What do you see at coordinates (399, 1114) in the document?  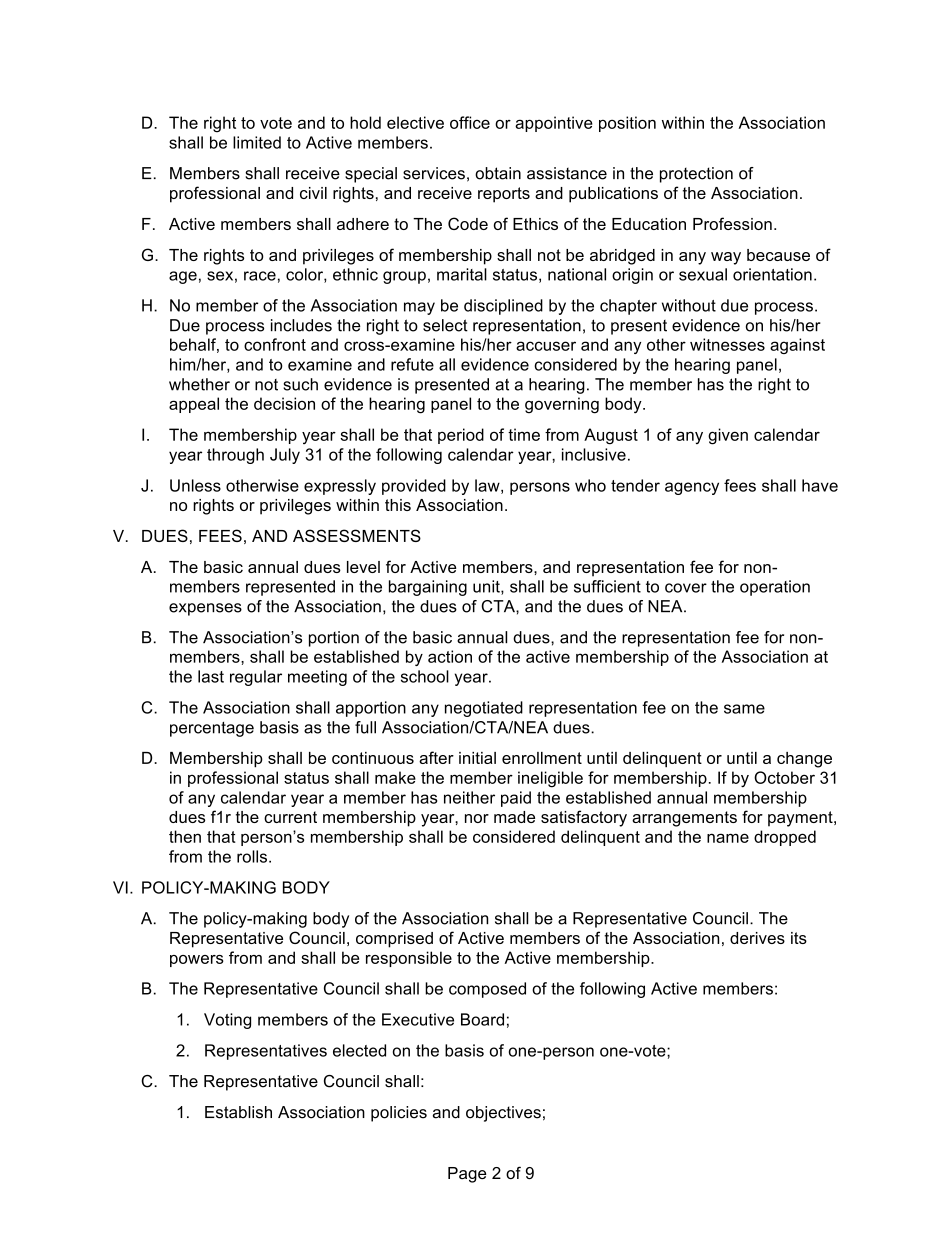 I see `policies` at bounding box center [399, 1114].
